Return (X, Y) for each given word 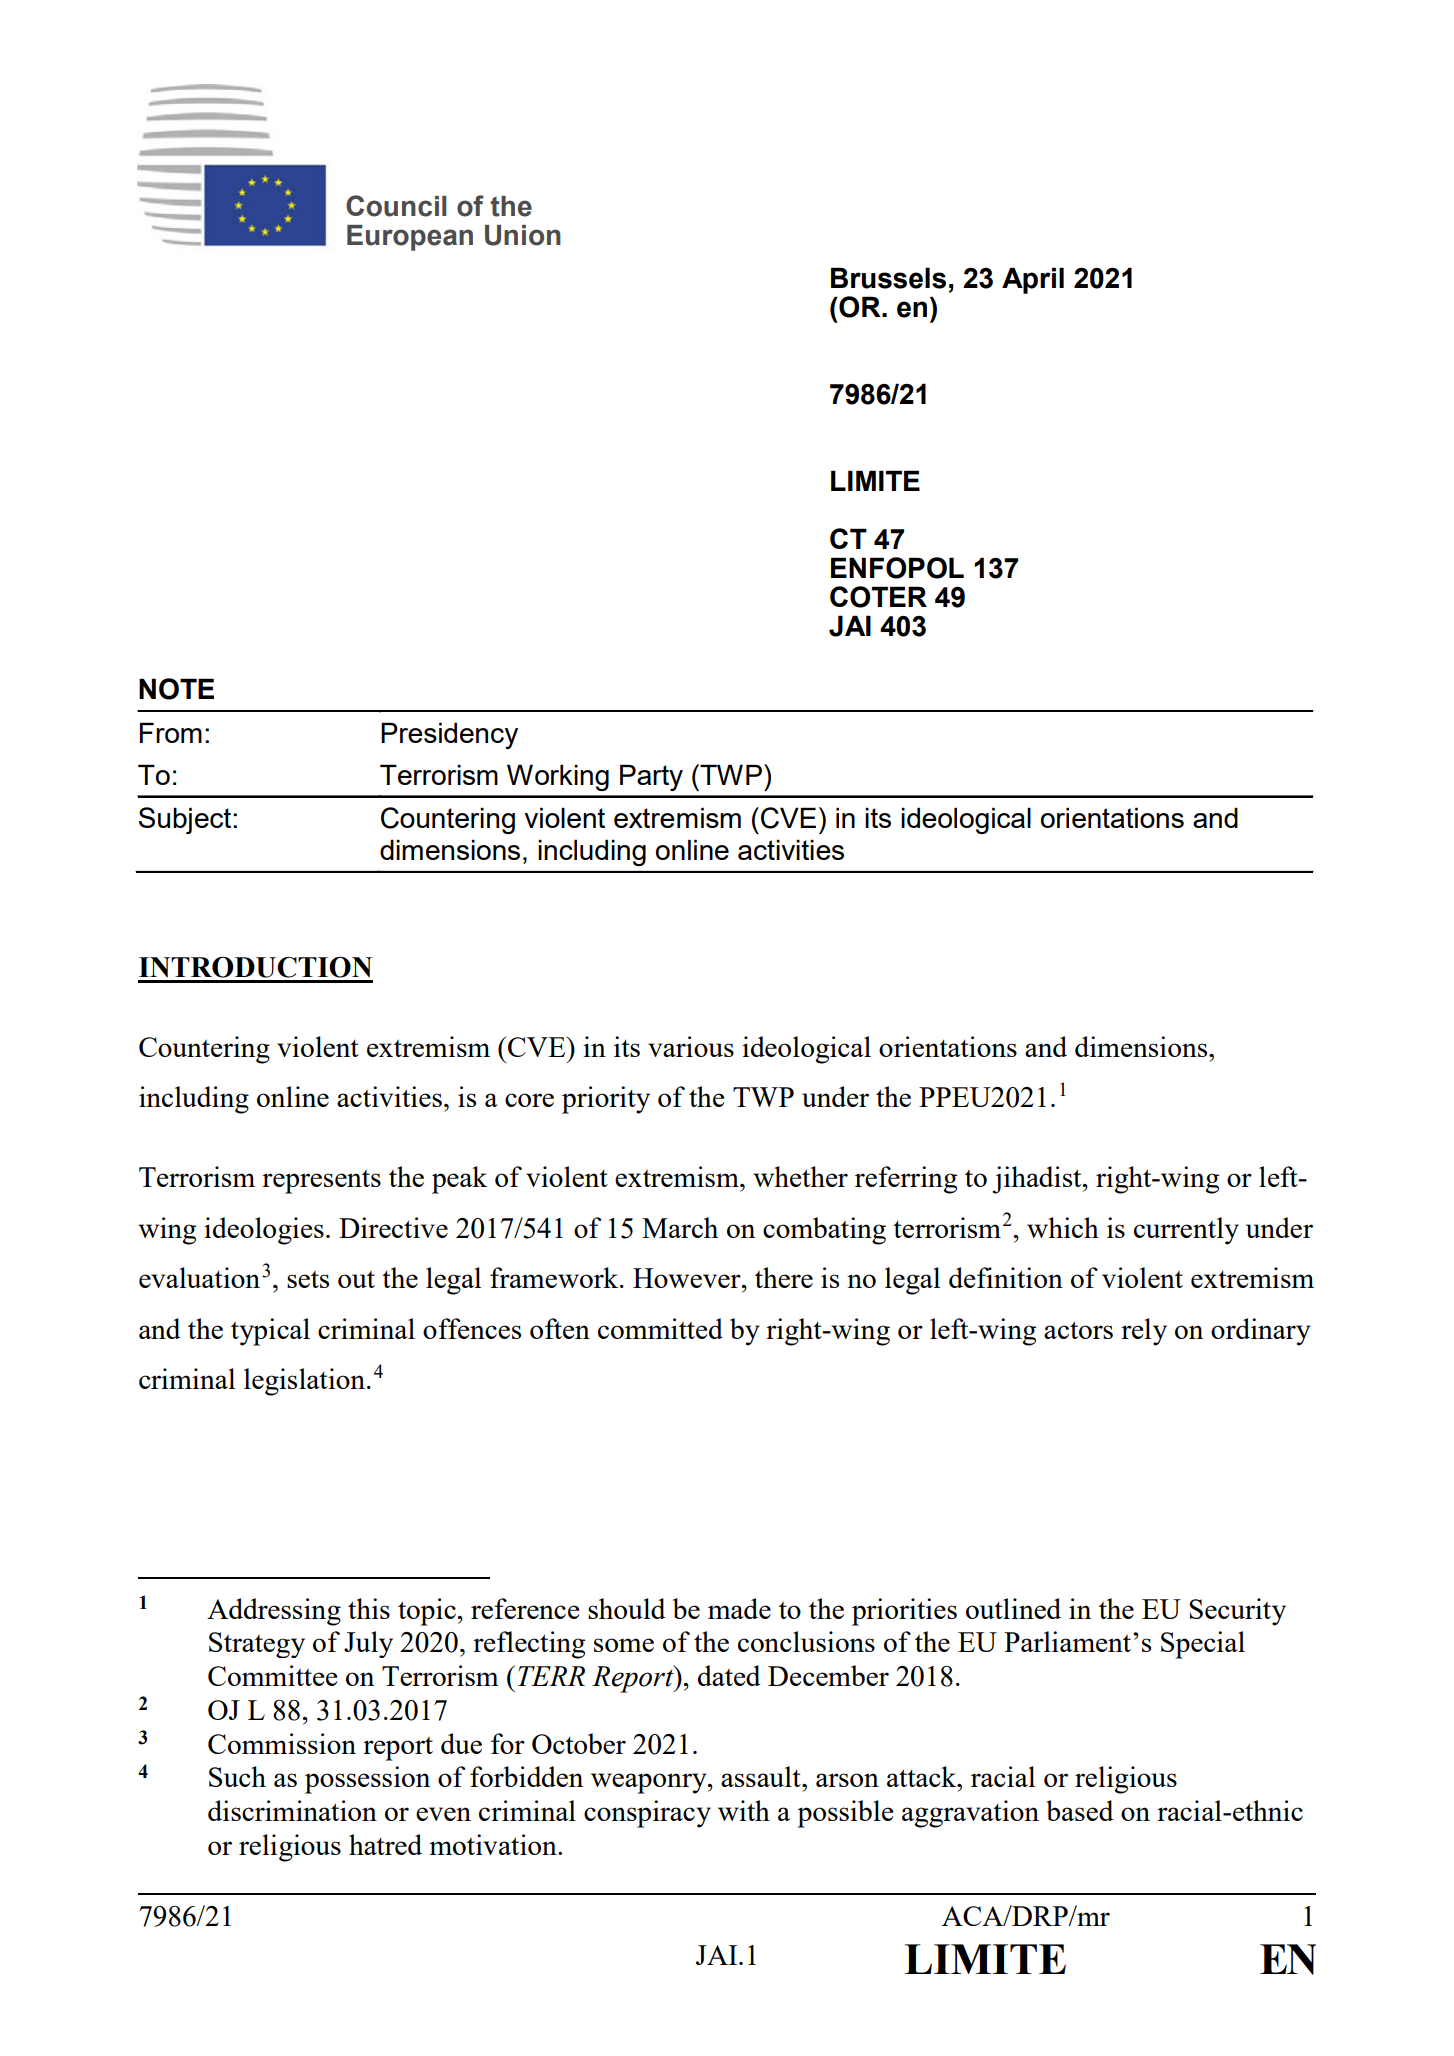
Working (558, 777)
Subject (186, 820)
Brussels (888, 278)
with (744, 1810)
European (410, 238)
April (1033, 280)
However (688, 1278)
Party (651, 777)
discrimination (292, 1810)
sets (308, 1279)
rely (1144, 1332)
